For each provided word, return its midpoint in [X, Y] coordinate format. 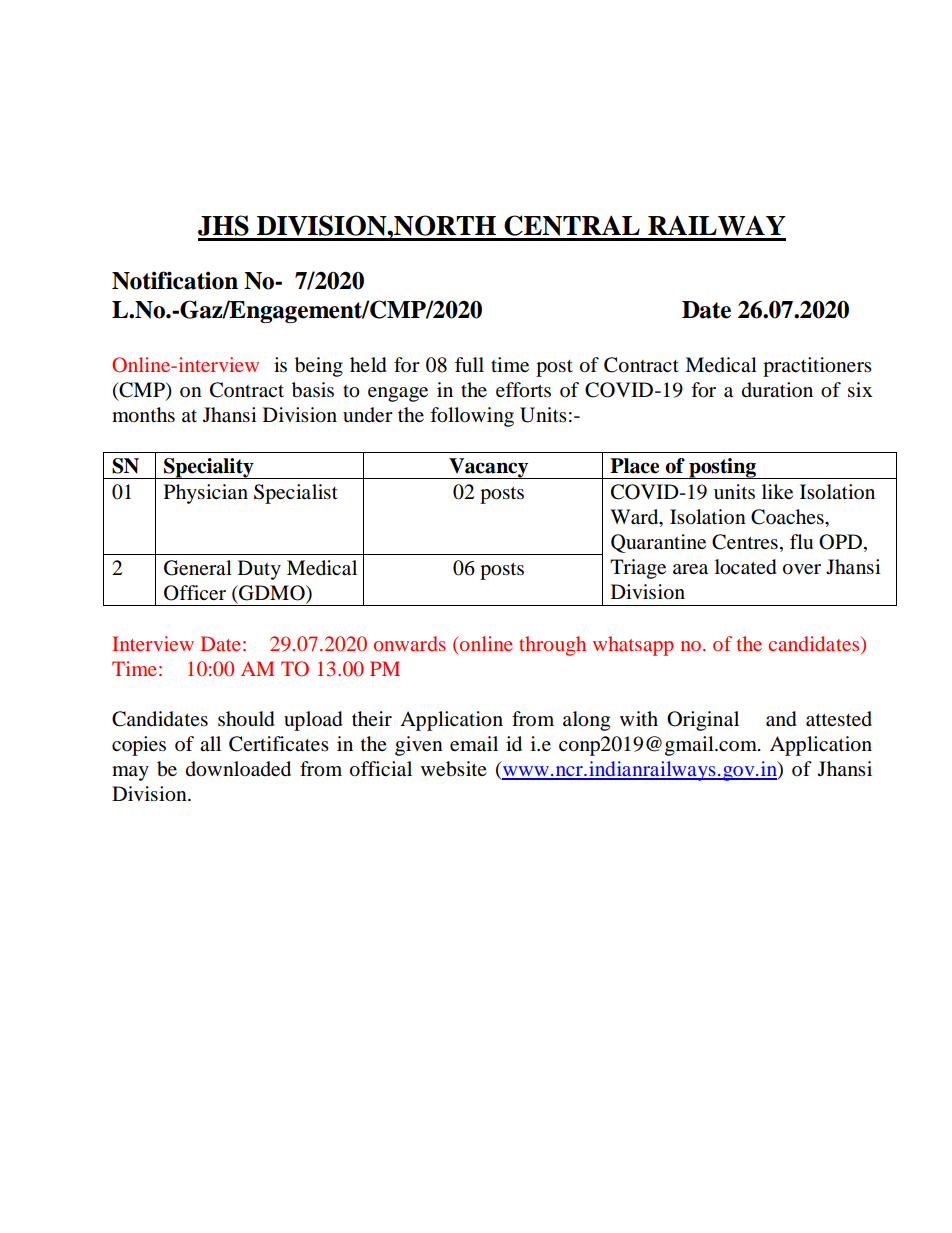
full [469, 364]
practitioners [817, 367]
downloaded [238, 769]
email [474, 744]
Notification [175, 280]
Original [703, 721]
